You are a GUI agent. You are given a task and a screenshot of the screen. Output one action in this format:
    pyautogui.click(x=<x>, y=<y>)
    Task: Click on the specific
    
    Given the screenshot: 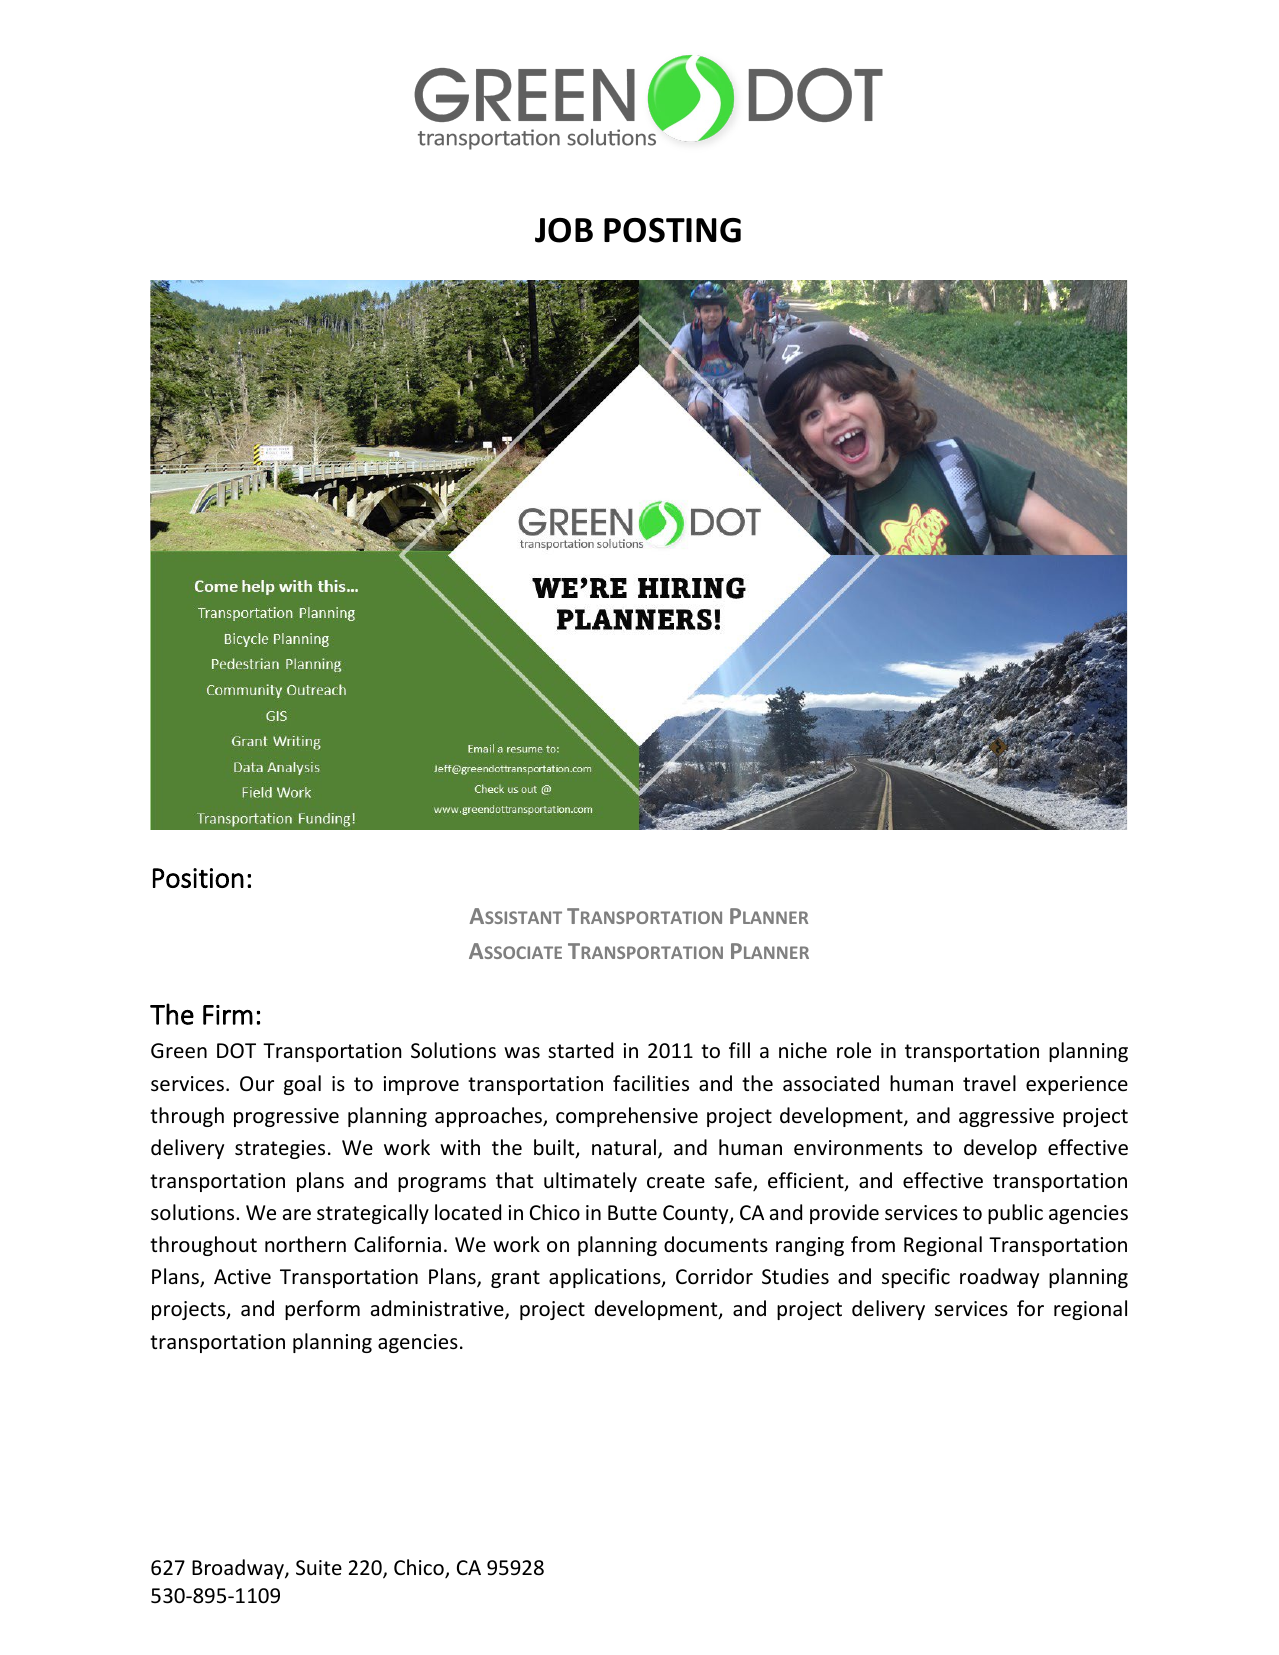 What is the action you would take?
    pyautogui.click(x=916, y=1278)
